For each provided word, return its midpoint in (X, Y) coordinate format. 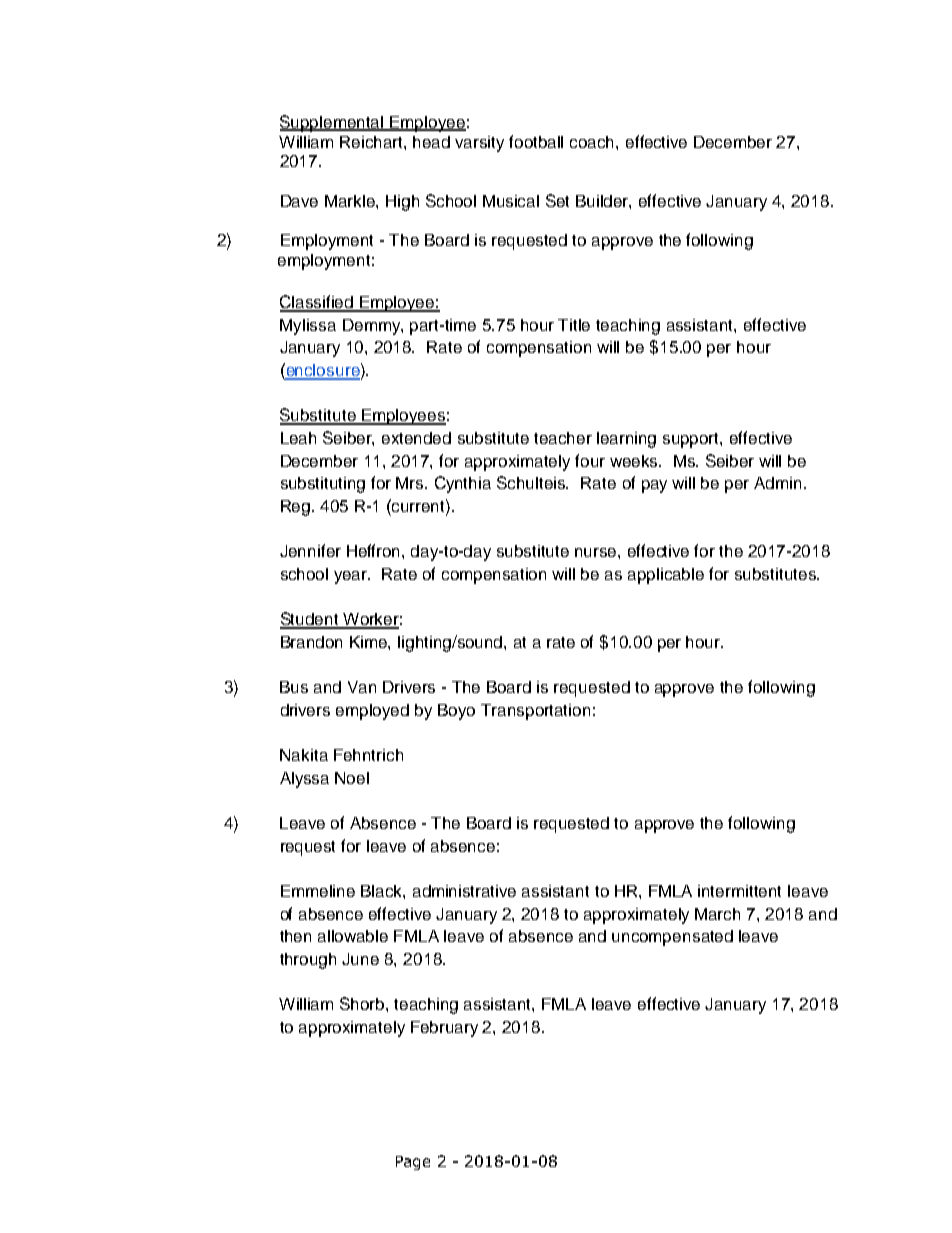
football (536, 141)
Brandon (311, 642)
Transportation (535, 712)
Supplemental (333, 123)
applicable (666, 576)
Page (413, 1163)
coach (593, 142)
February (444, 1029)
